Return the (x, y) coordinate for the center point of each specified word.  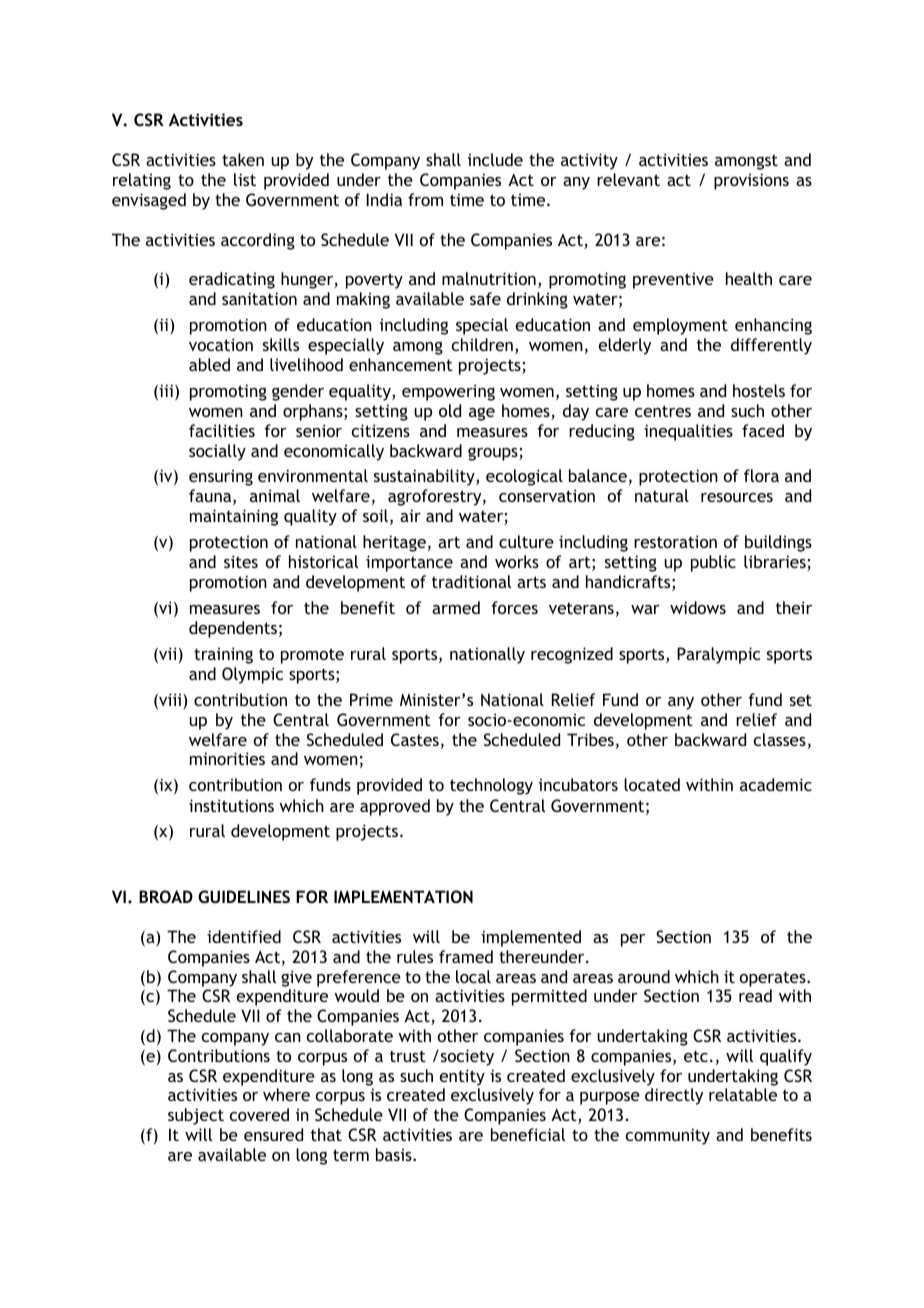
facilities (222, 430)
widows (698, 607)
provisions (751, 181)
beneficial (528, 1134)
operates (774, 979)
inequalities (688, 432)
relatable (743, 1094)
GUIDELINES (244, 896)
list (245, 179)
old (450, 410)
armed (456, 607)
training (223, 655)
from (425, 199)
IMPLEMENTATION (403, 896)
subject (196, 1116)
